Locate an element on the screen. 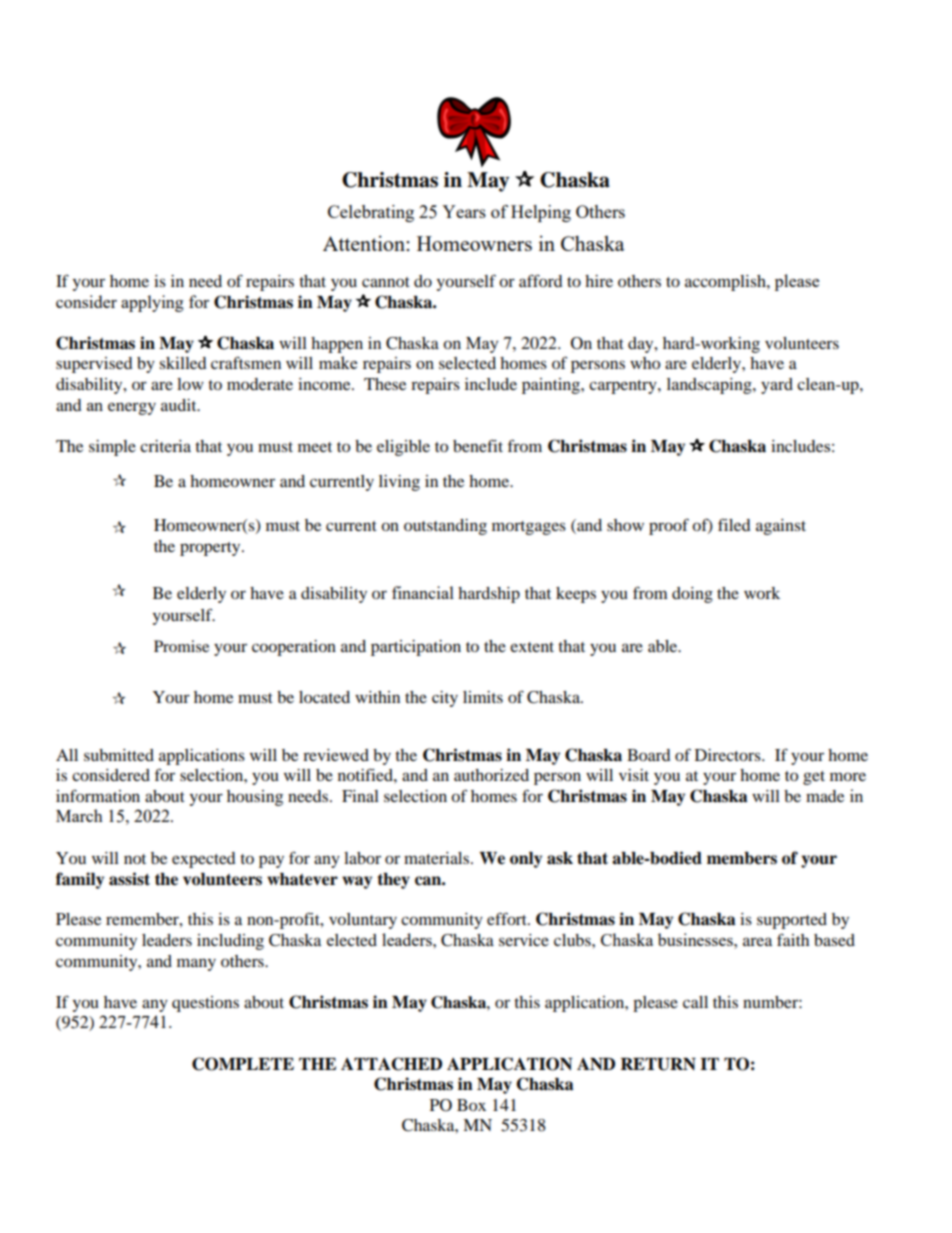 The image size is (952, 1233). accomplish is located at coordinates (726, 283).
